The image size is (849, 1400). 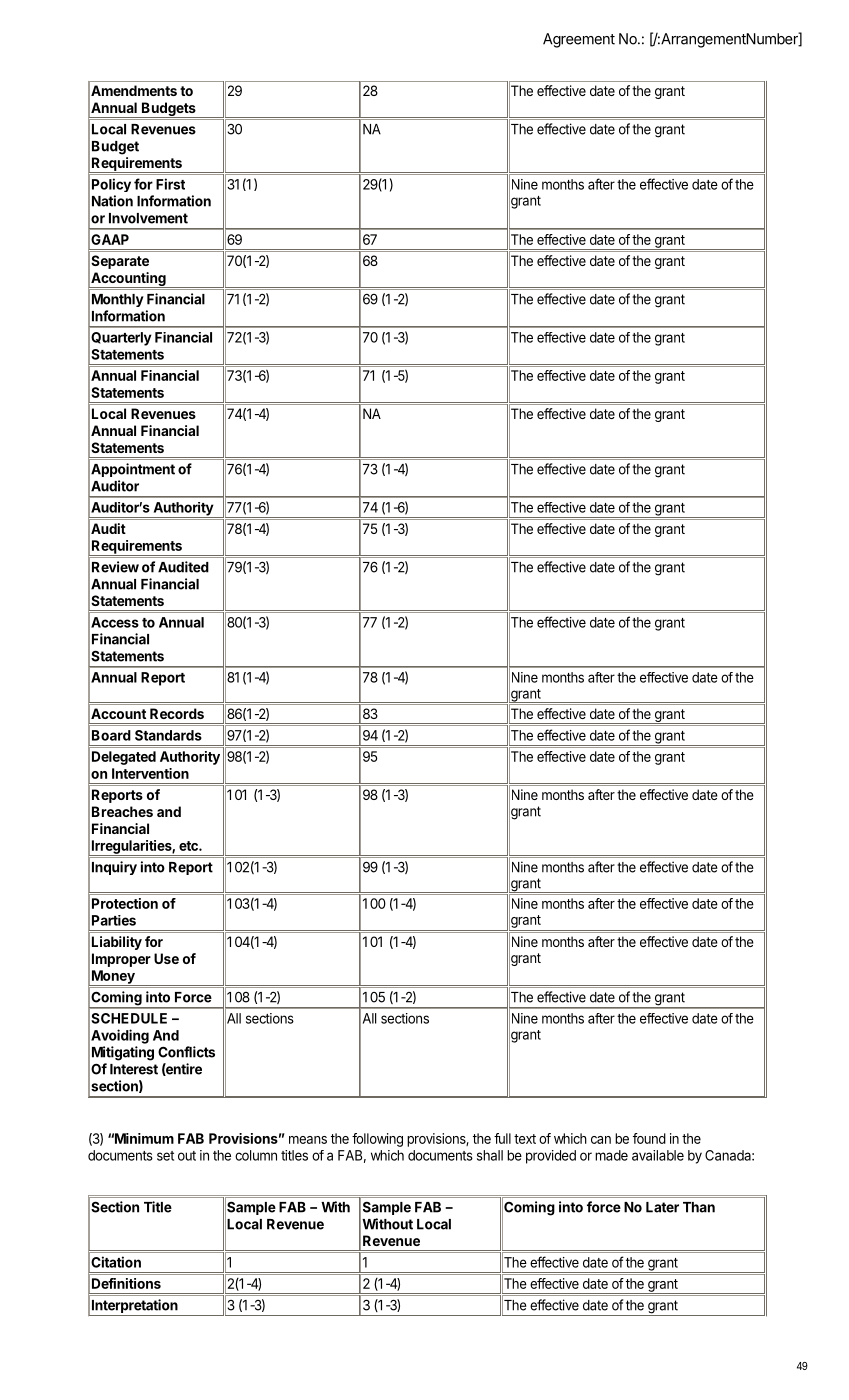 I want to click on found, so click(x=649, y=1138).
